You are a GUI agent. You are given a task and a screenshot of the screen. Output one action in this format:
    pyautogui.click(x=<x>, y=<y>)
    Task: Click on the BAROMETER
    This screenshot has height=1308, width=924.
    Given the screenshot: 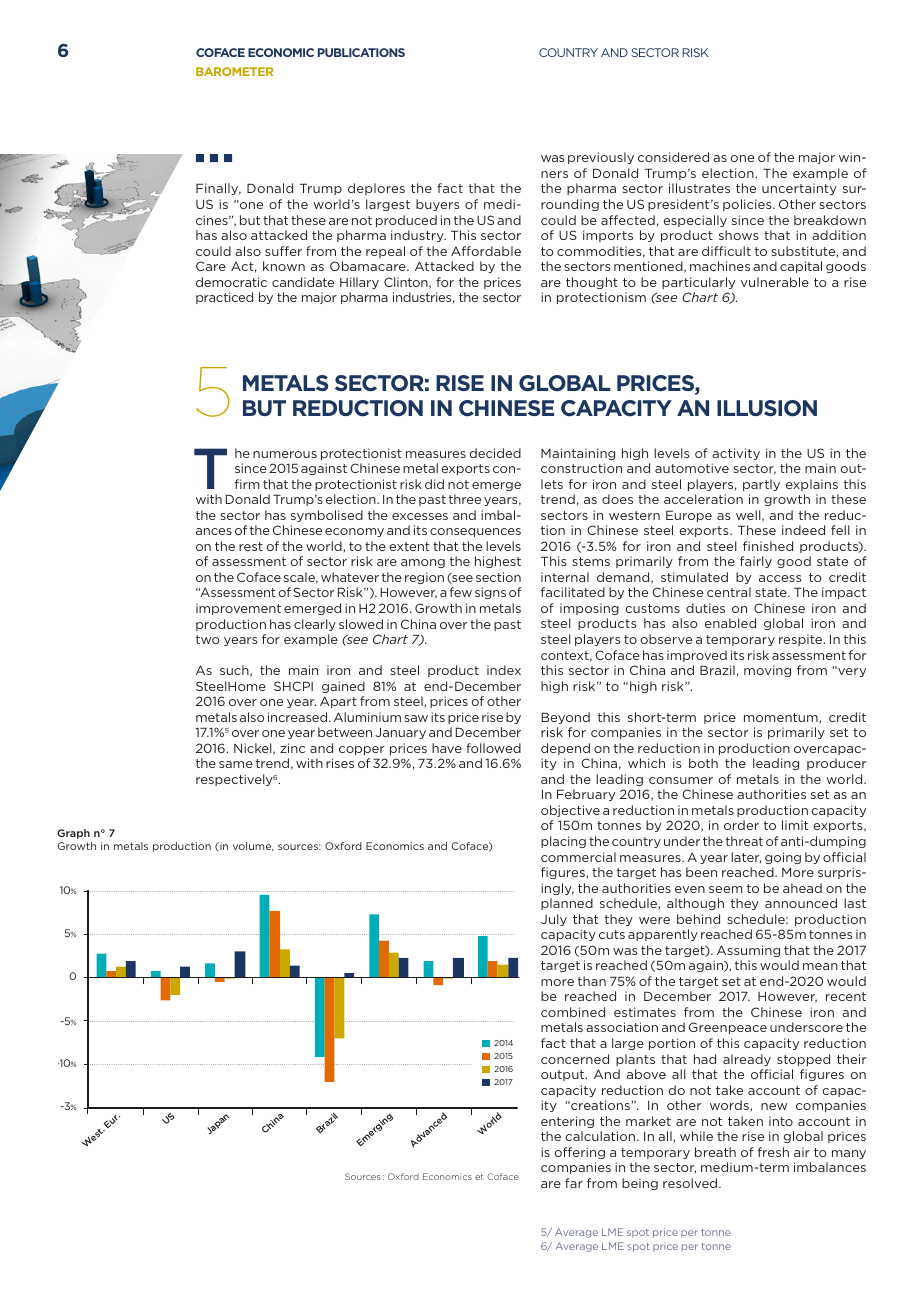 What is the action you would take?
    pyautogui.click(x=234, y=71)
